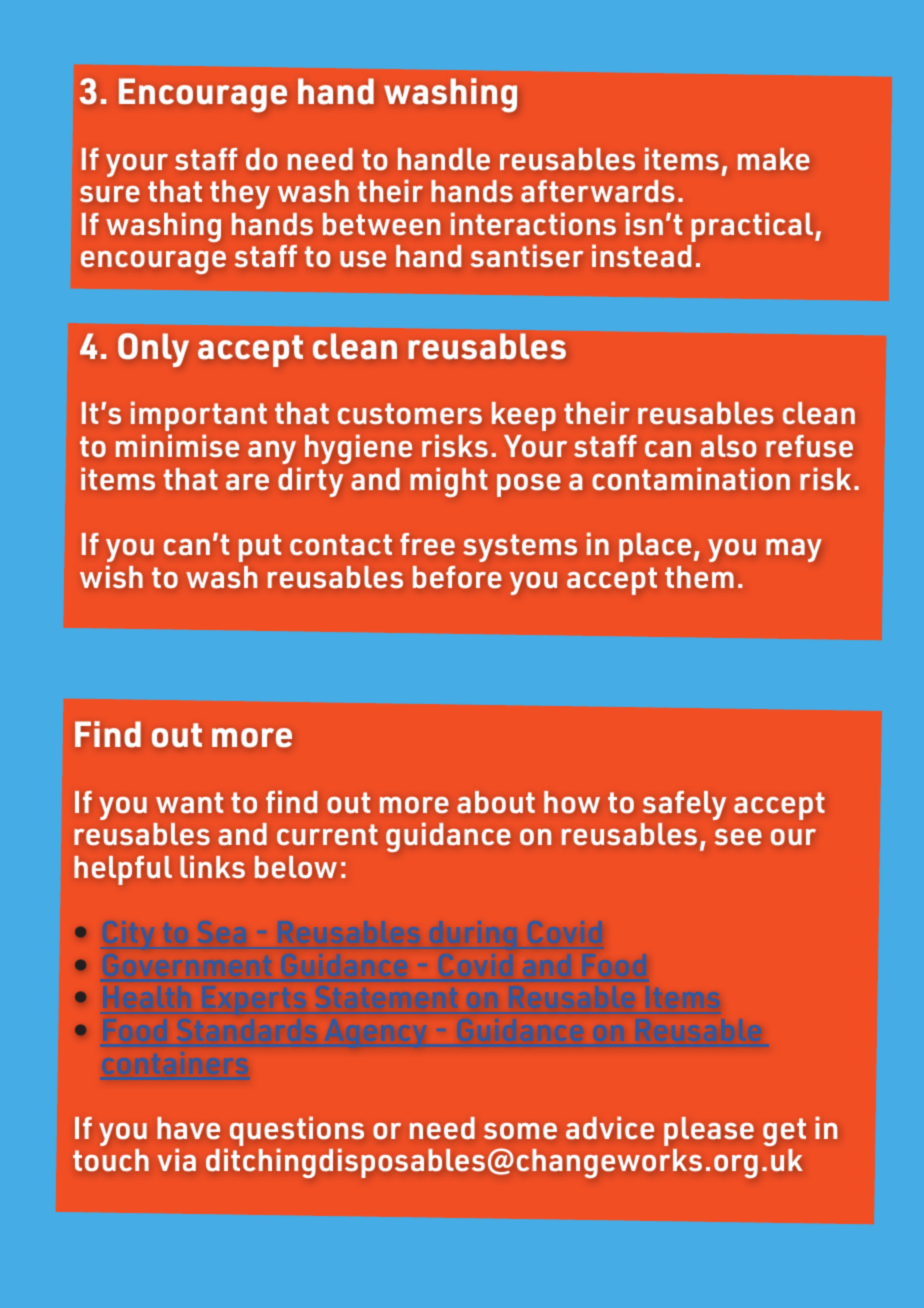 The image size is (924, 1308). Describe the element at coordinates (533, 223) in the image. I see `interactions` at that location.
